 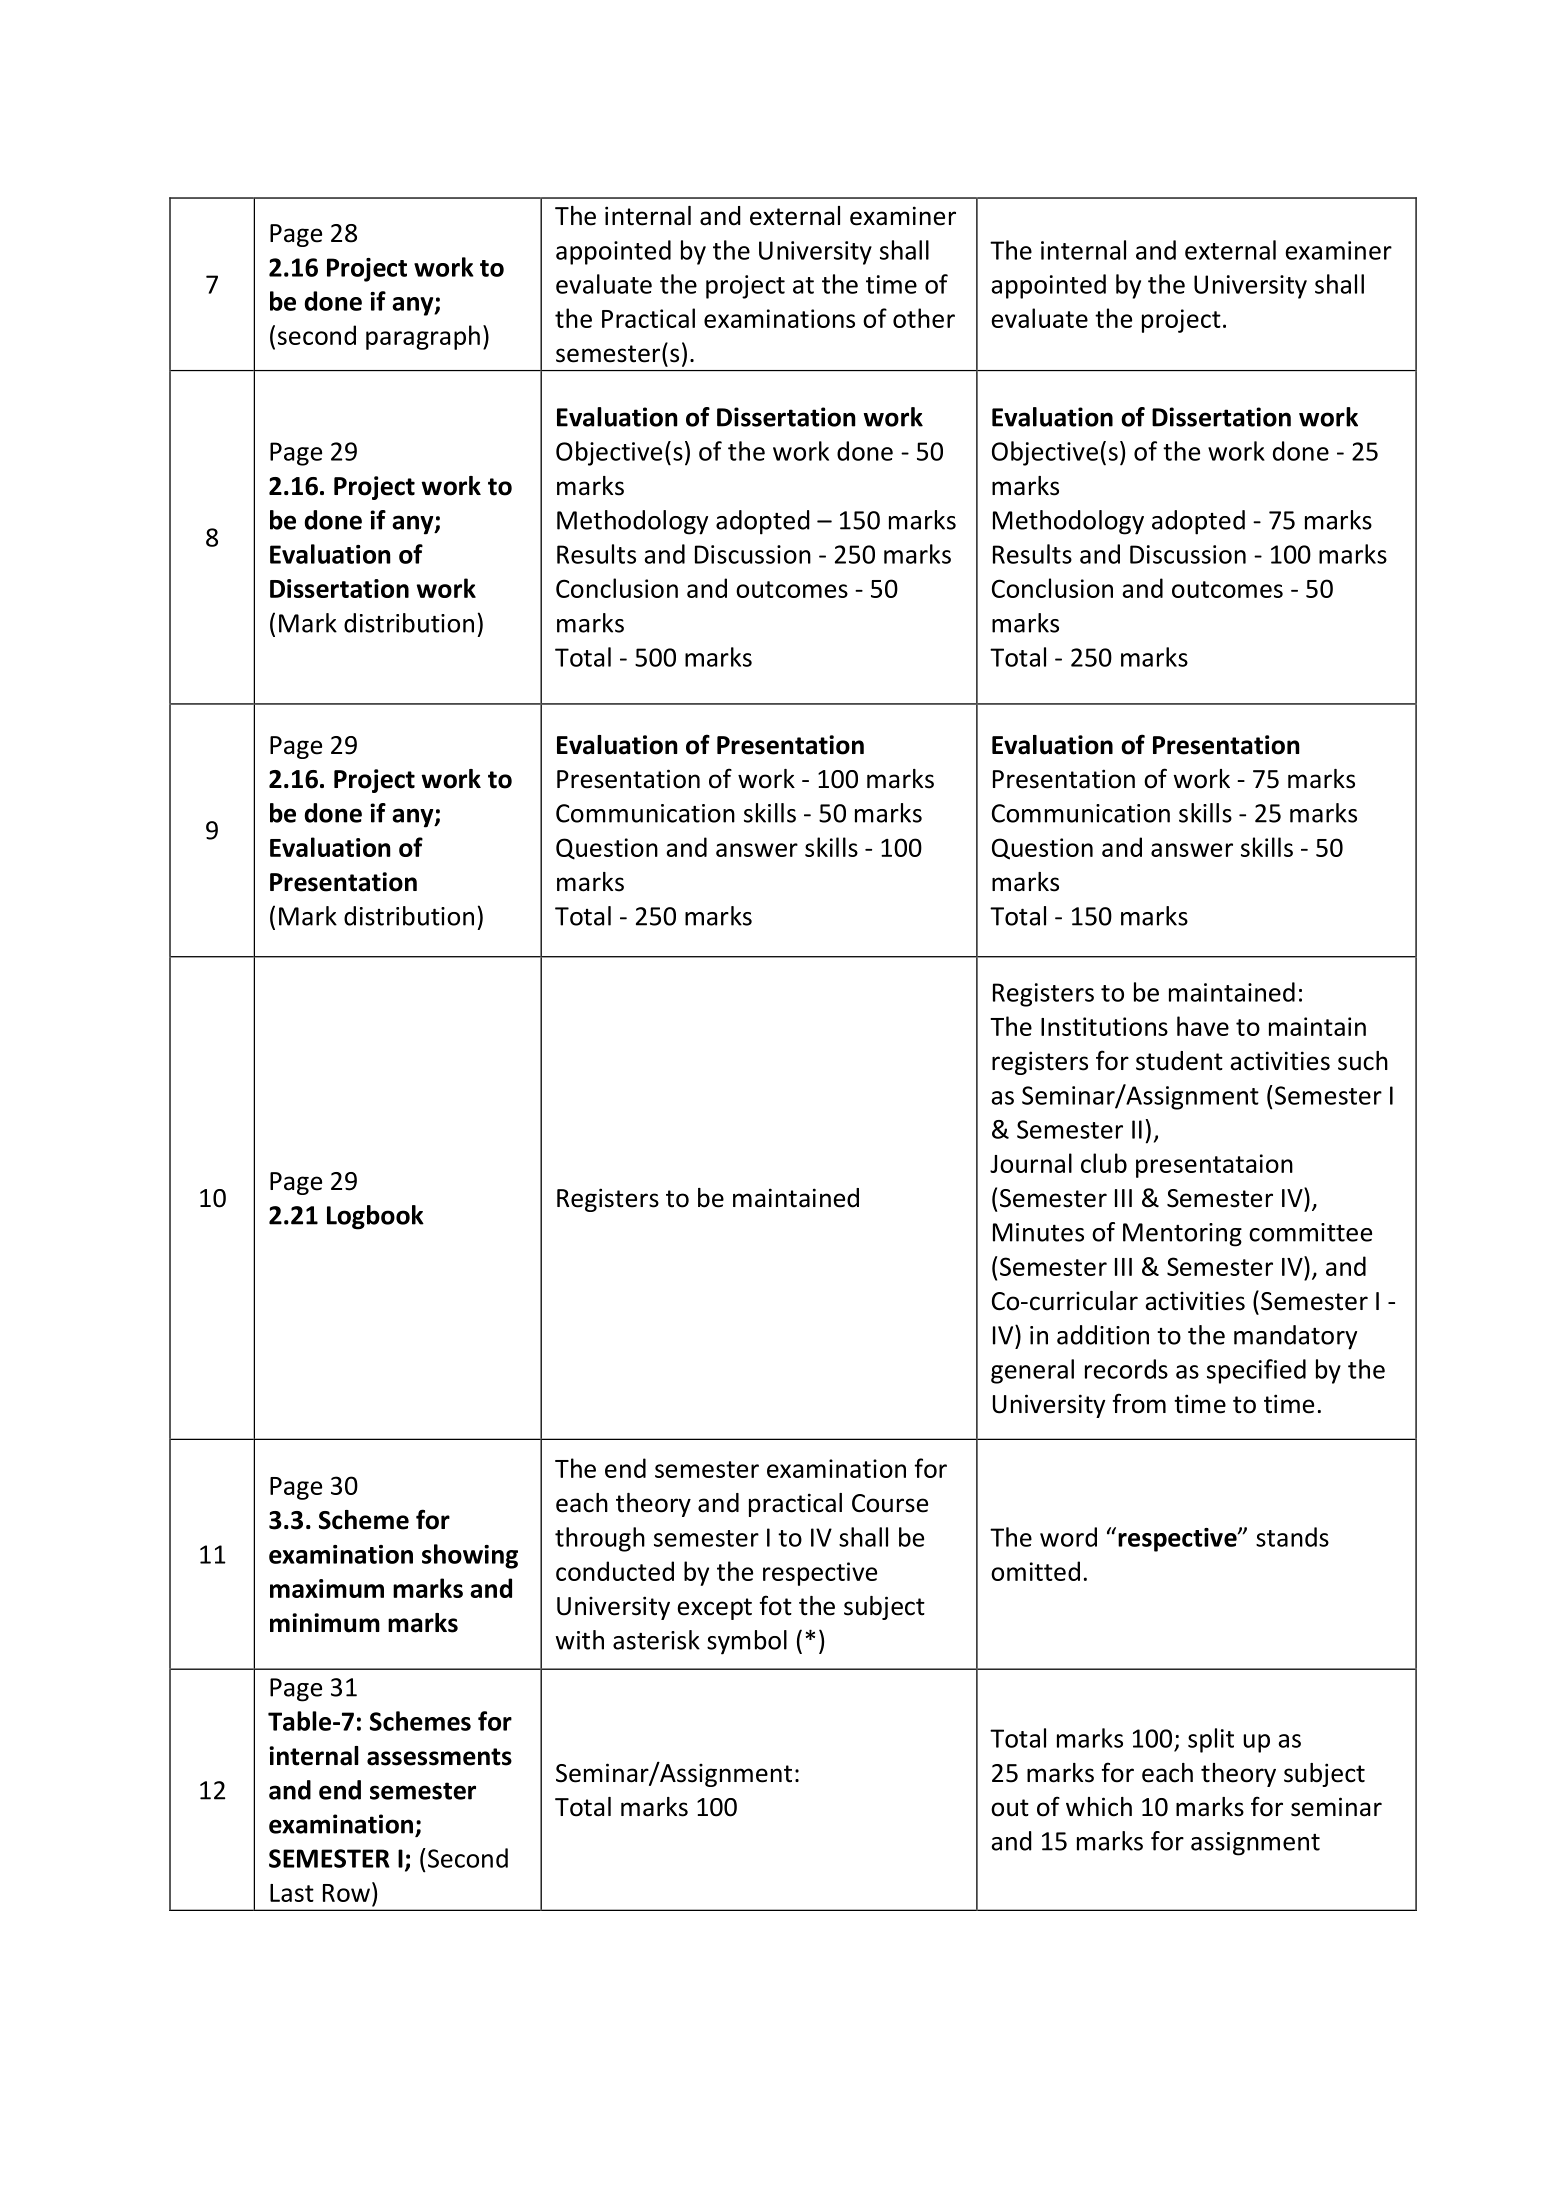 What do you see at coordinates (375, 1217) in the image?
I see `Logbook` at bounding box center [375, 1217].
